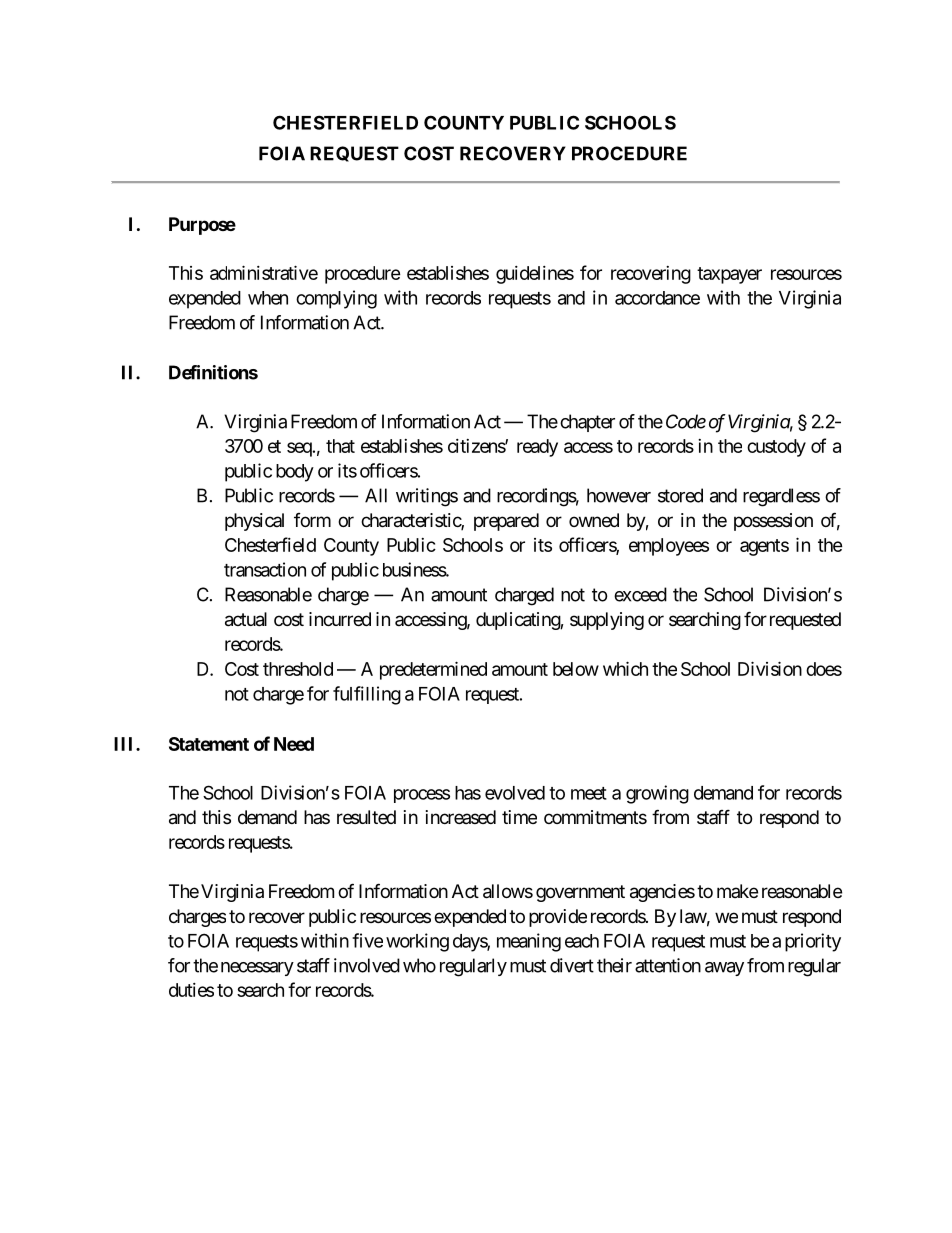 The width and height of the screenshot is (952, 1233). Describe the element at coordinates (433, 670) in the screenshot. I see `predetermined` at that location.
